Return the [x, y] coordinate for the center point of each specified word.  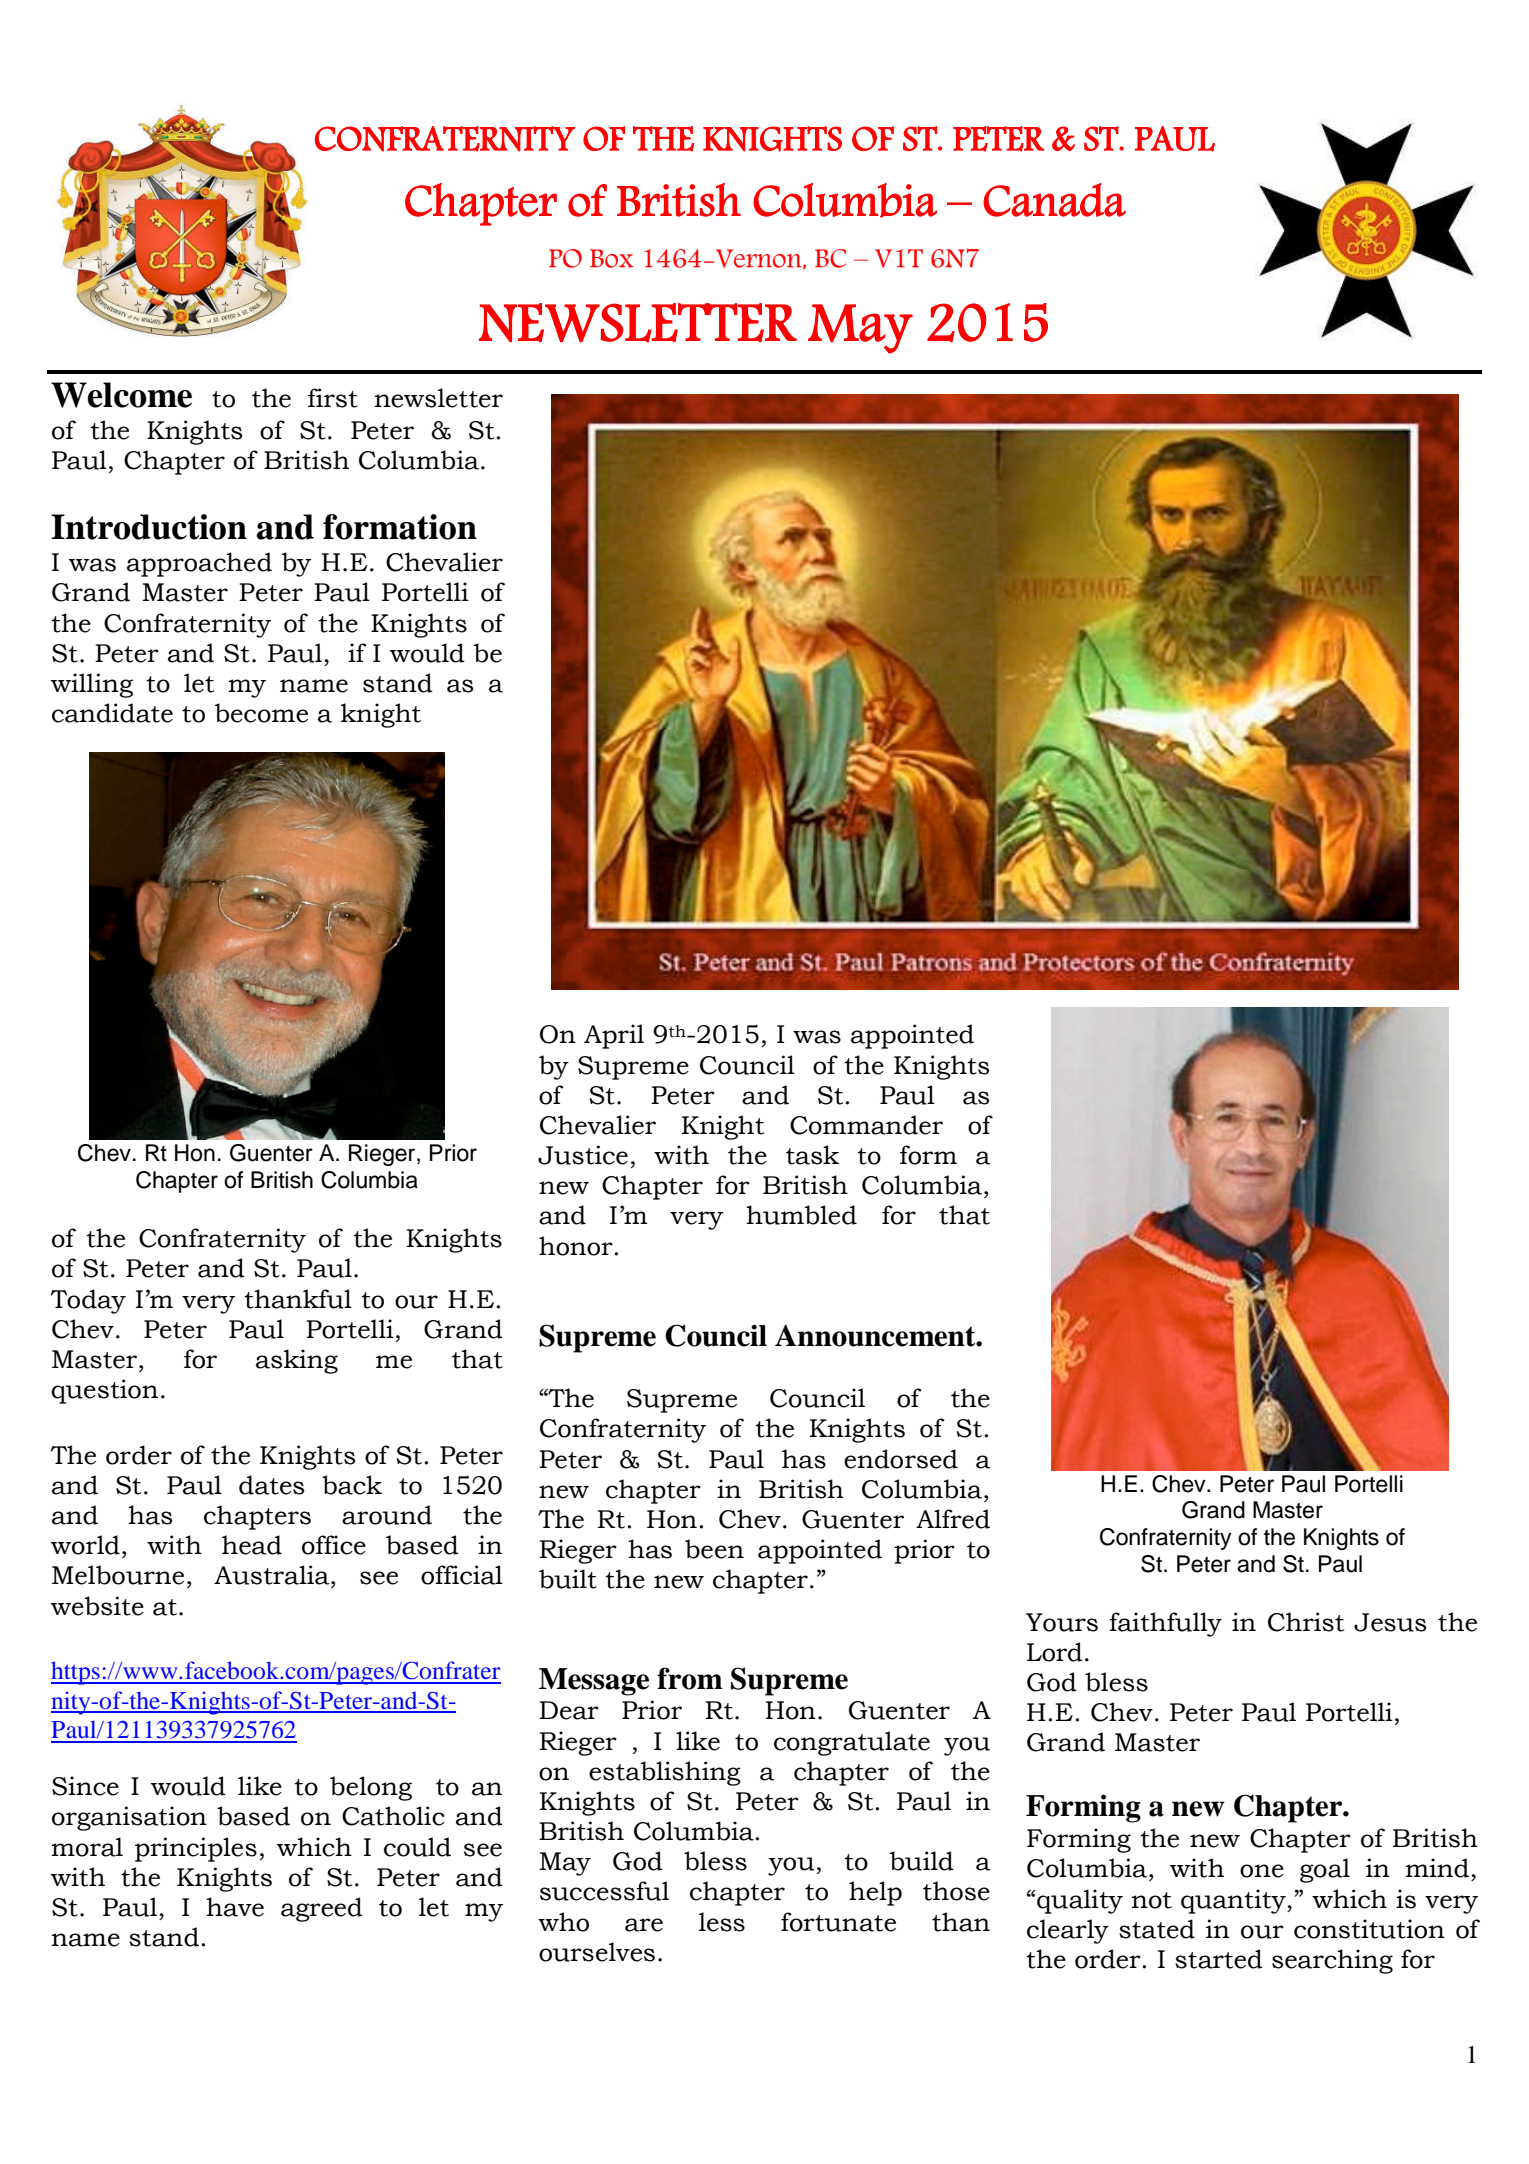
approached [199, 564]
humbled [801, 1215]
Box [611, 258]
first [333, 398]
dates [271, 1485]
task [812, 1155]
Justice [583, 1155]
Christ [1306, 1622]
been [714, 1549]
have [235, 1907]
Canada [1054, 200]
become [261, 713]
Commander [866, 1125]
